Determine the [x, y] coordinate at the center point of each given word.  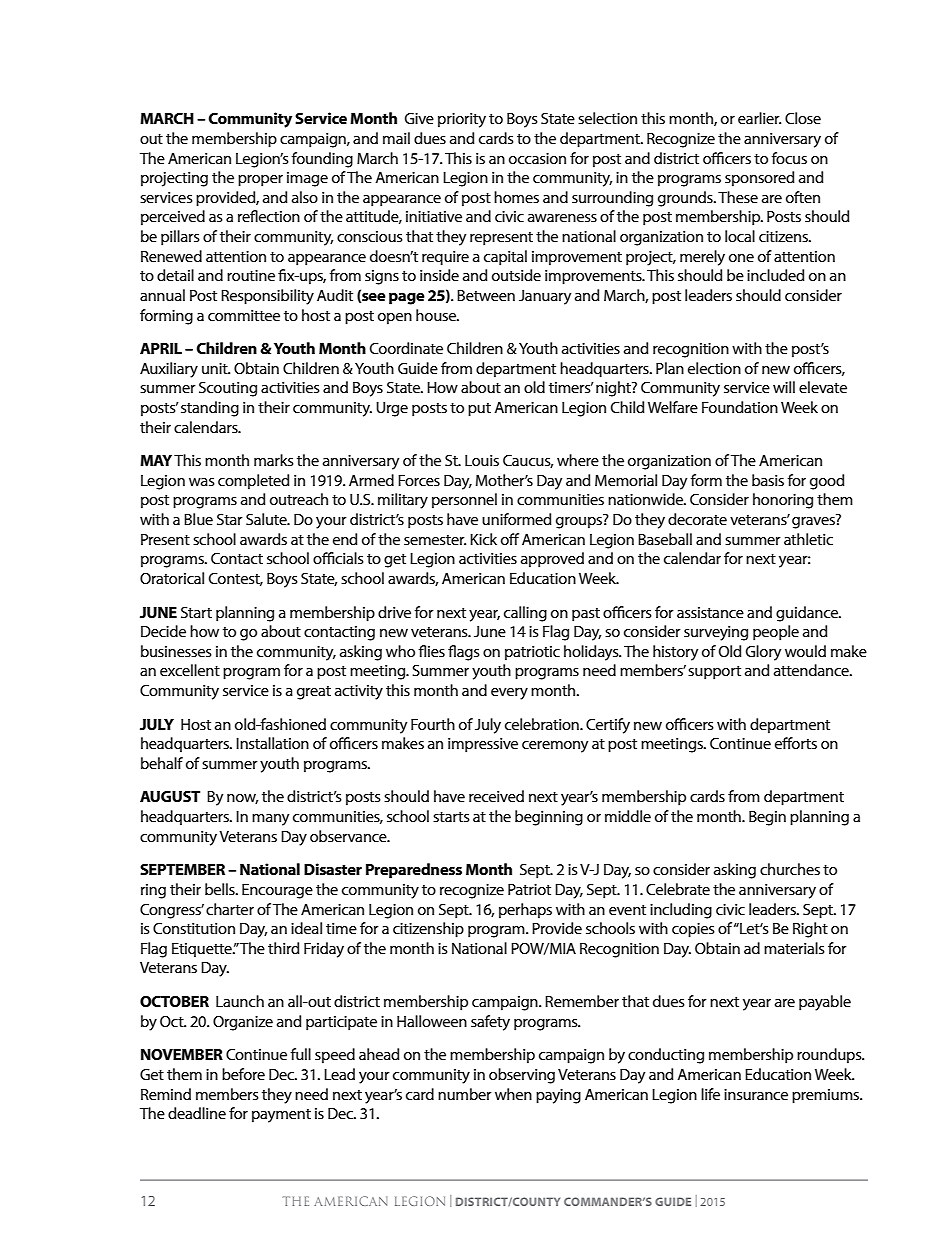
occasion [537, 158]
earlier [759, 118]
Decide [163, 631]
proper [260, 181]
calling [525, 614]
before [243, 1074]
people [776, 633]
